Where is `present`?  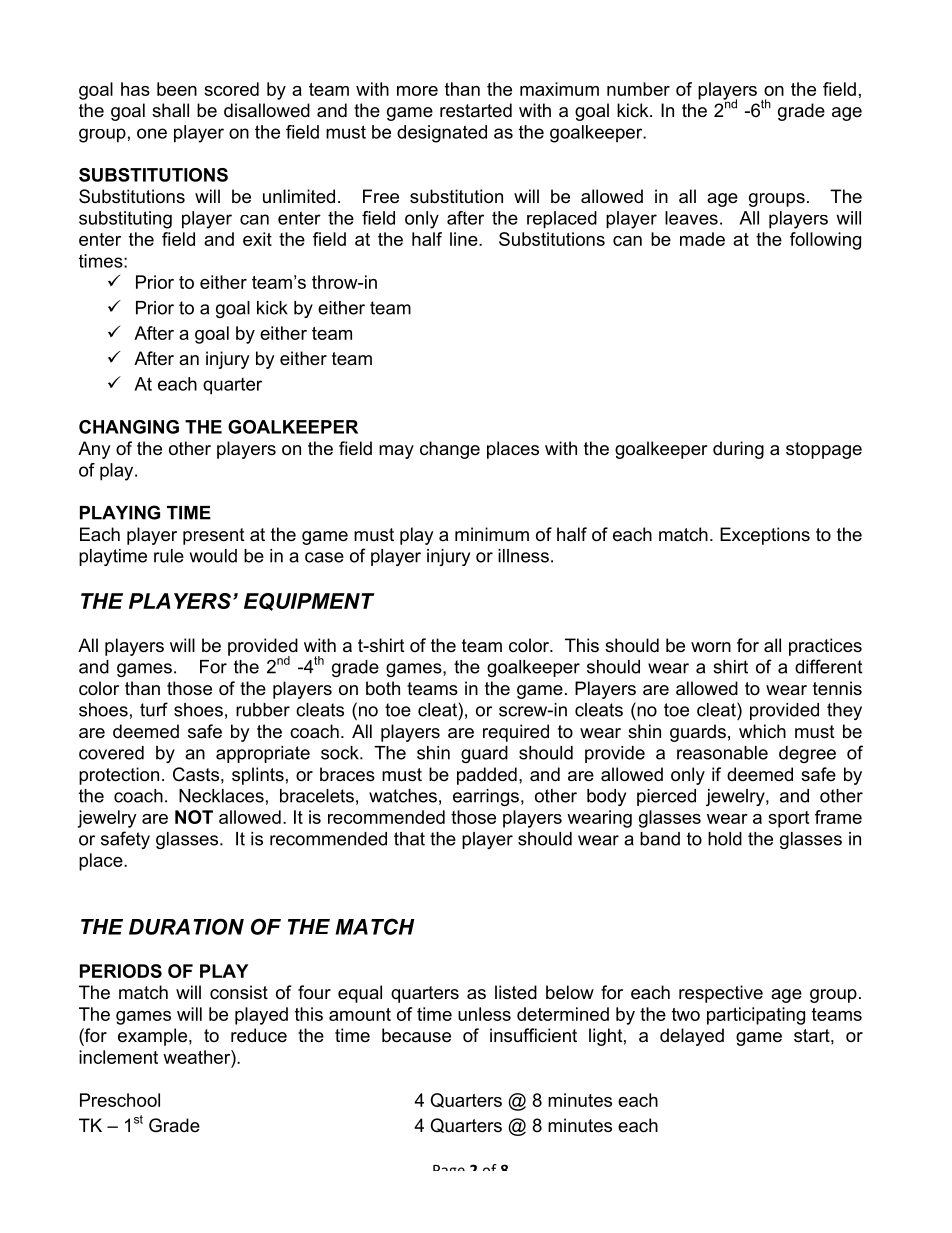
present is located at coordinates (214, 536).
